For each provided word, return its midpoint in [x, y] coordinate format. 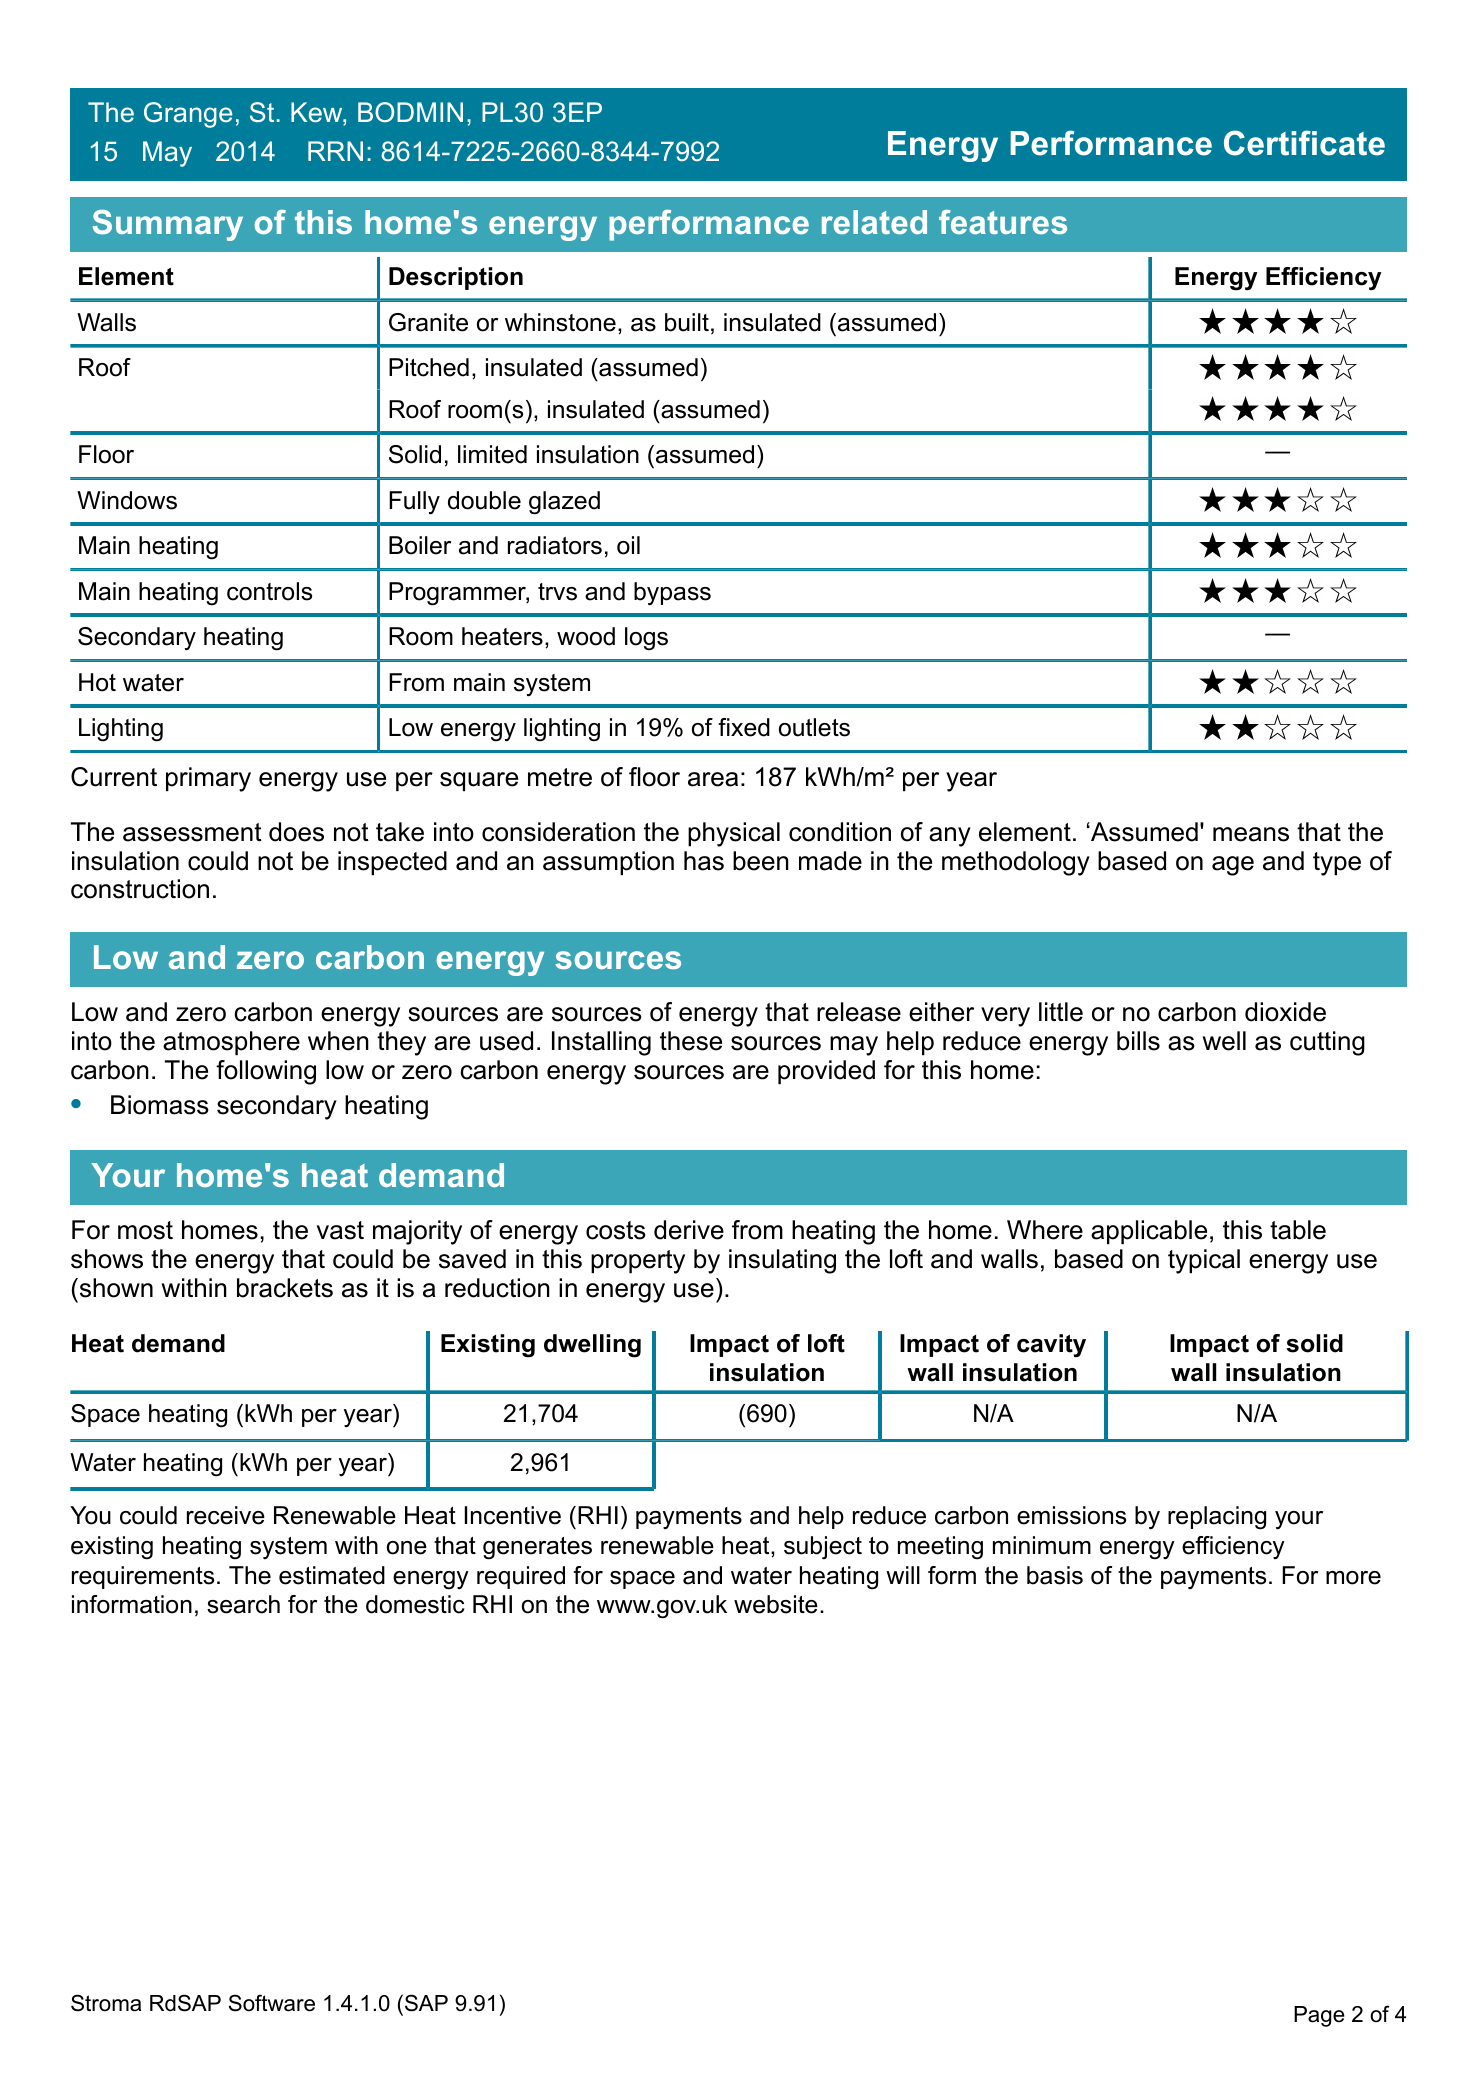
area [713, 779]
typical [1204, 1261]
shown [115, 1288]
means [1251, 834]
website [776, 1604]
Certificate [1304, 143]
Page [1319, 2016]
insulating [782, 1261]
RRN [335, 151]
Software [272, 2003]
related [874, 222]
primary [208, 779]
